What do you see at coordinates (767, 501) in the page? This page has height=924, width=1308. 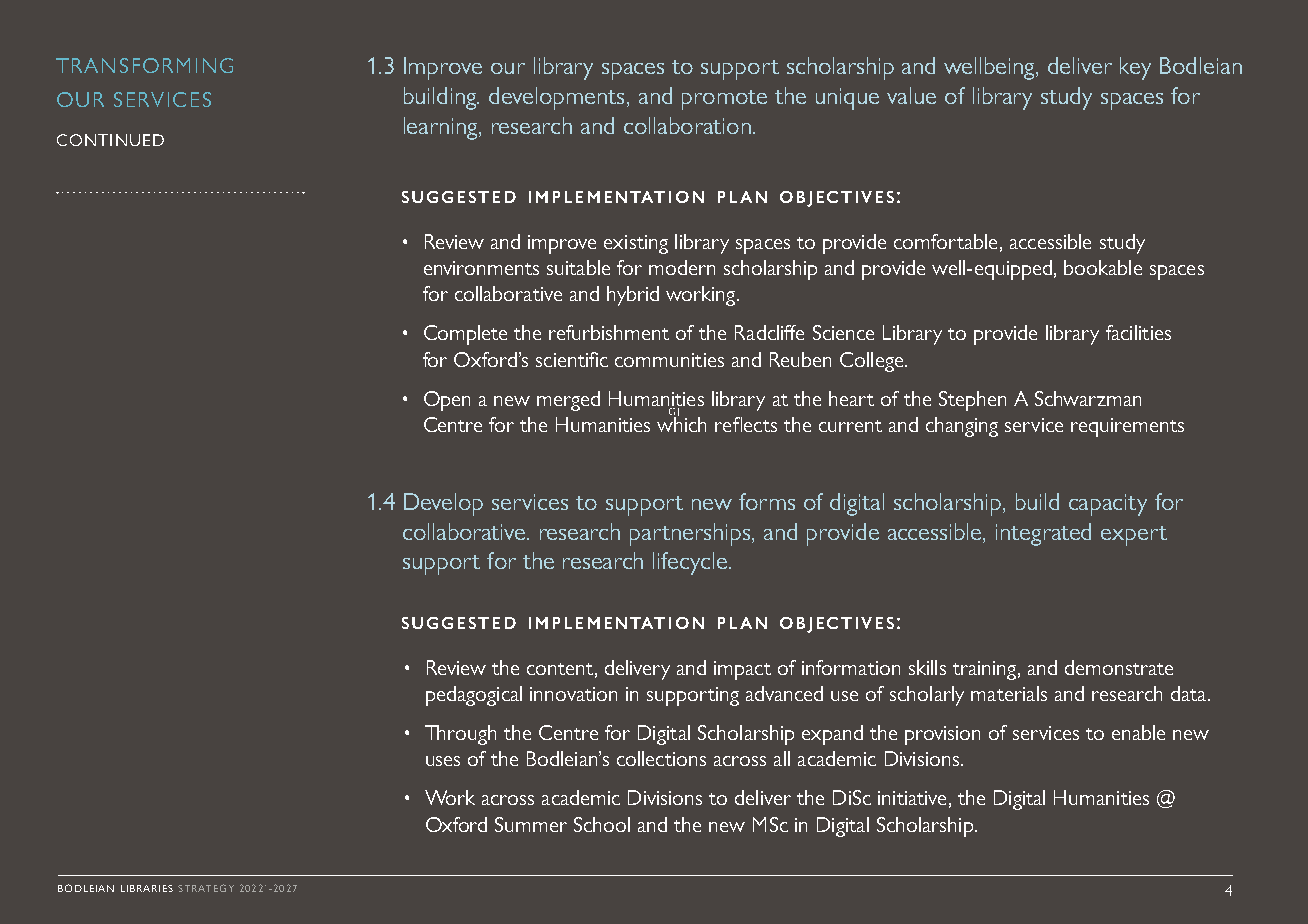 I see `forms` at bounding box center [767, 501].
